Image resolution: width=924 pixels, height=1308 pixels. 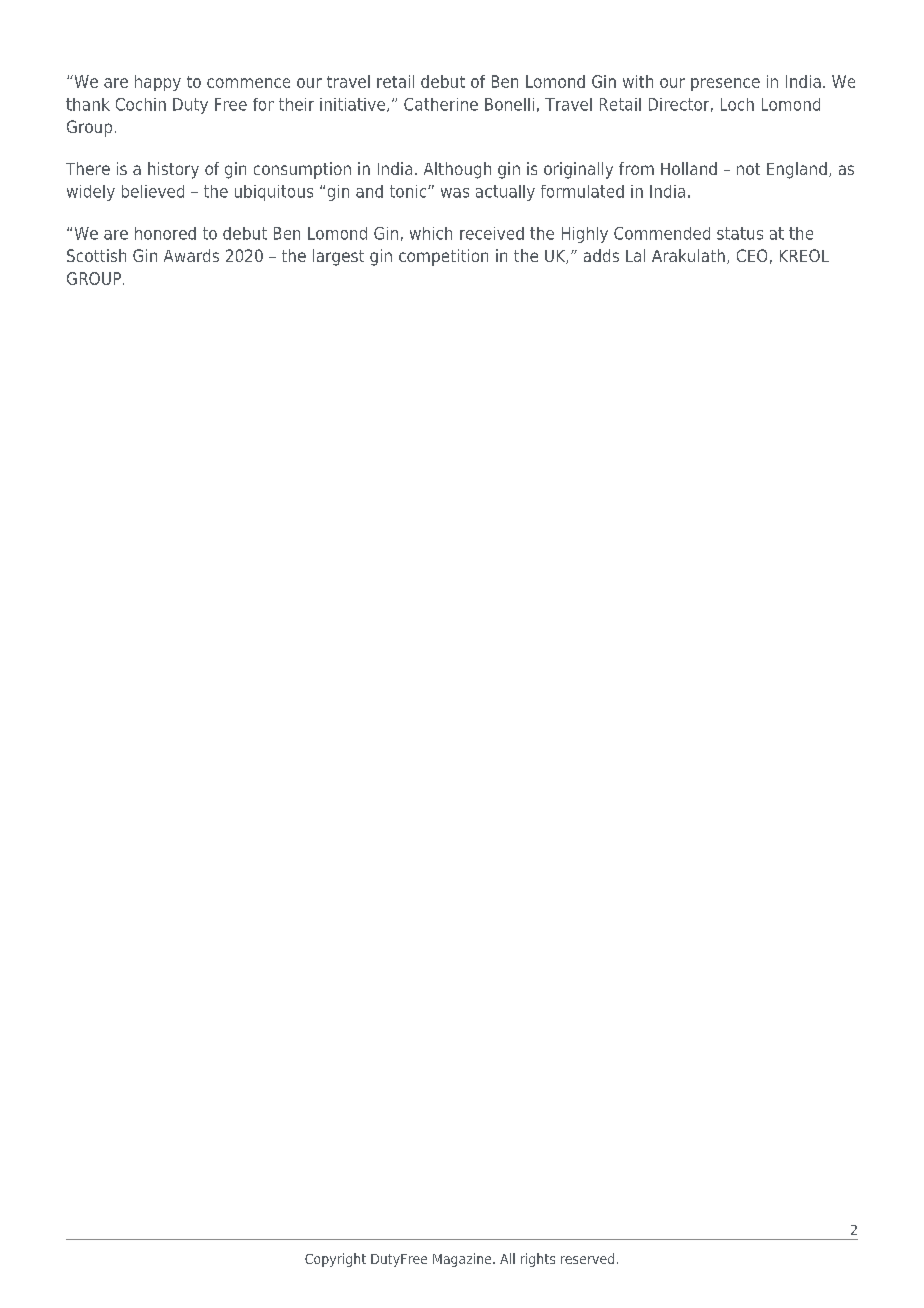 What do you see at coordinates (443, 257) in the screenshot?
I see `competition` at bounding box center [443, 257].
